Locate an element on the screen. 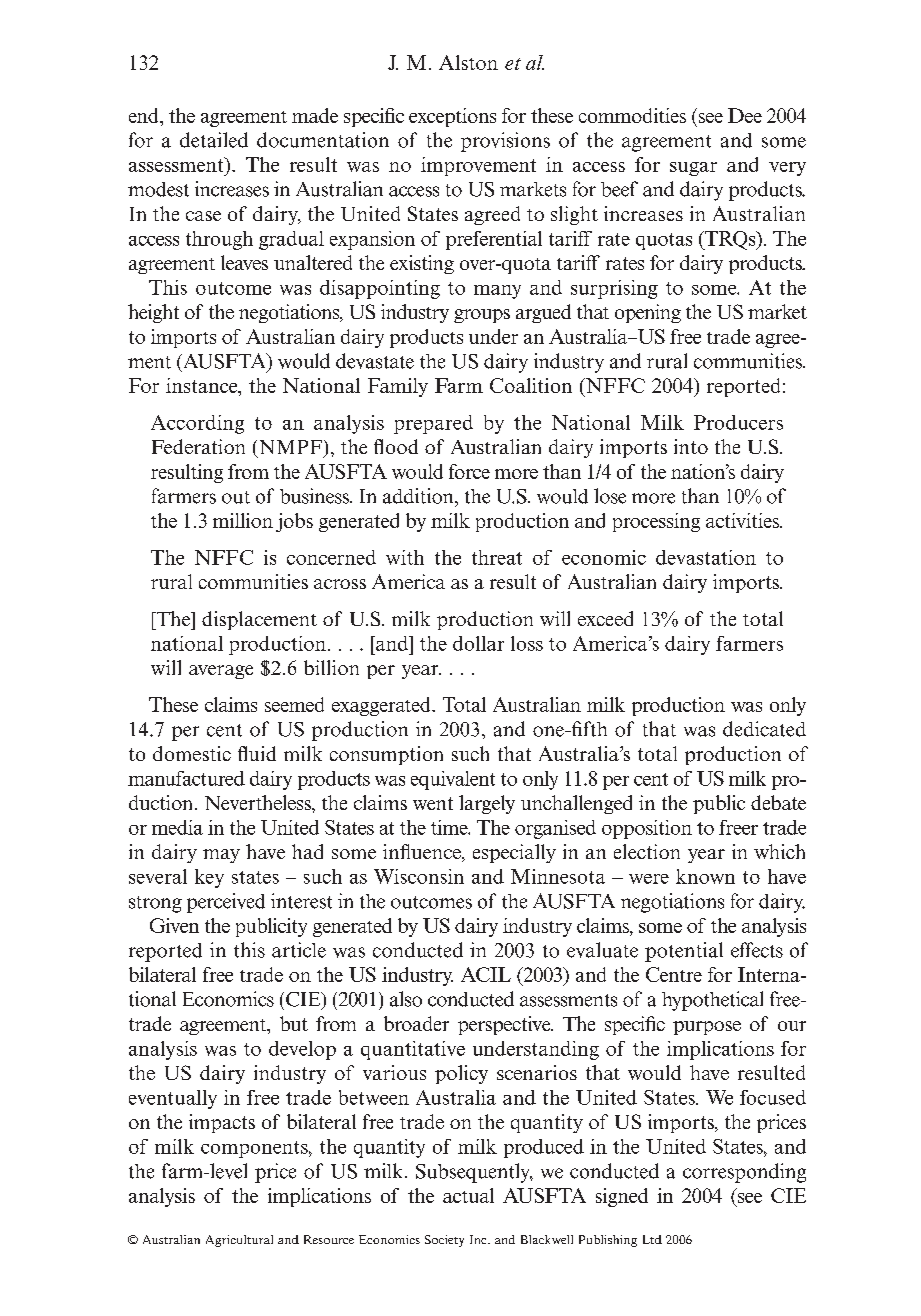 The width and height of the screenshot is (921, 1316). sugar is located at coordinates (693, 169).
